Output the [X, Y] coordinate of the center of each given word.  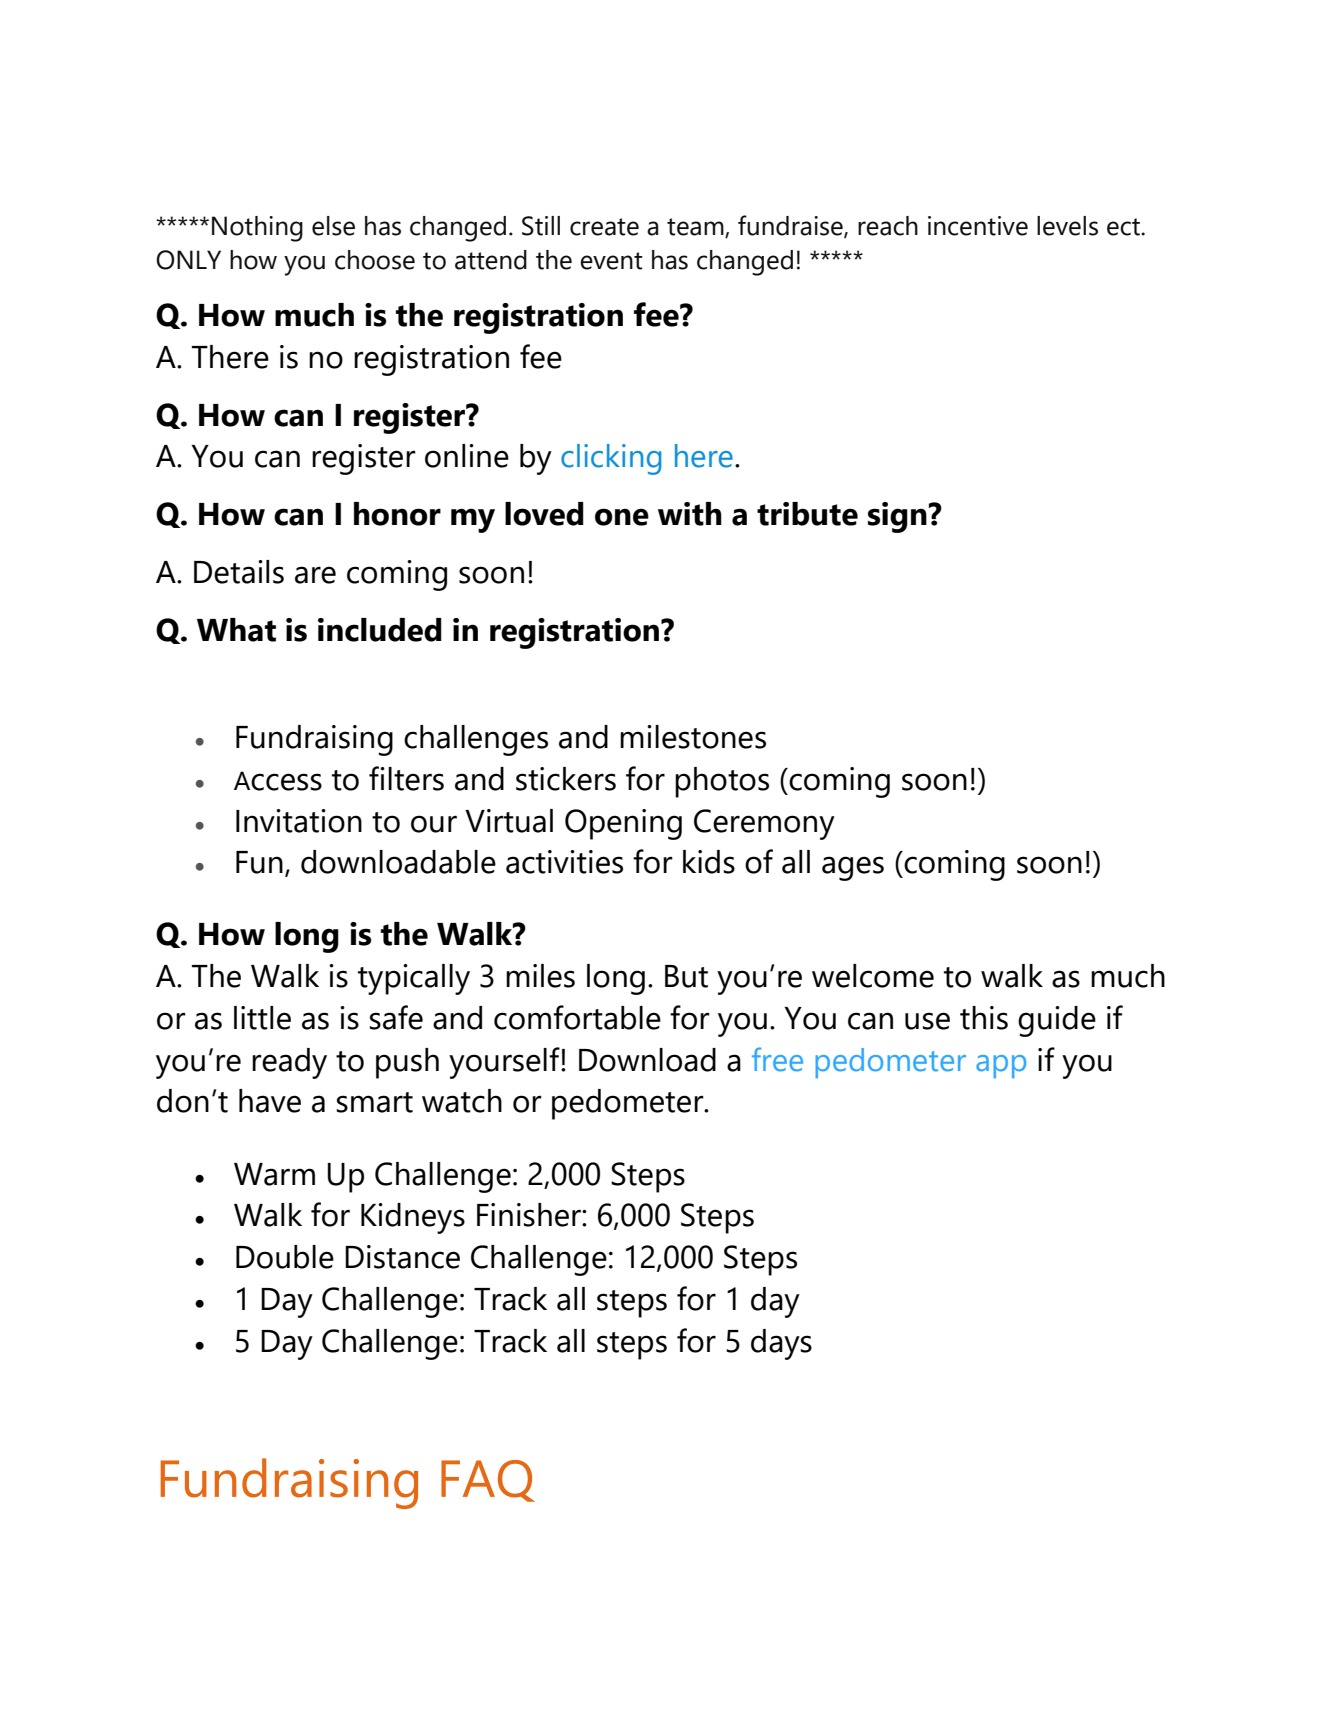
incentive [978, 226]
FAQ [488, 1481]
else [333, 226]
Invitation [299, 821]
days [781, 1344]
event [611, 261]
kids [709, 862]
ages [853, 868]
